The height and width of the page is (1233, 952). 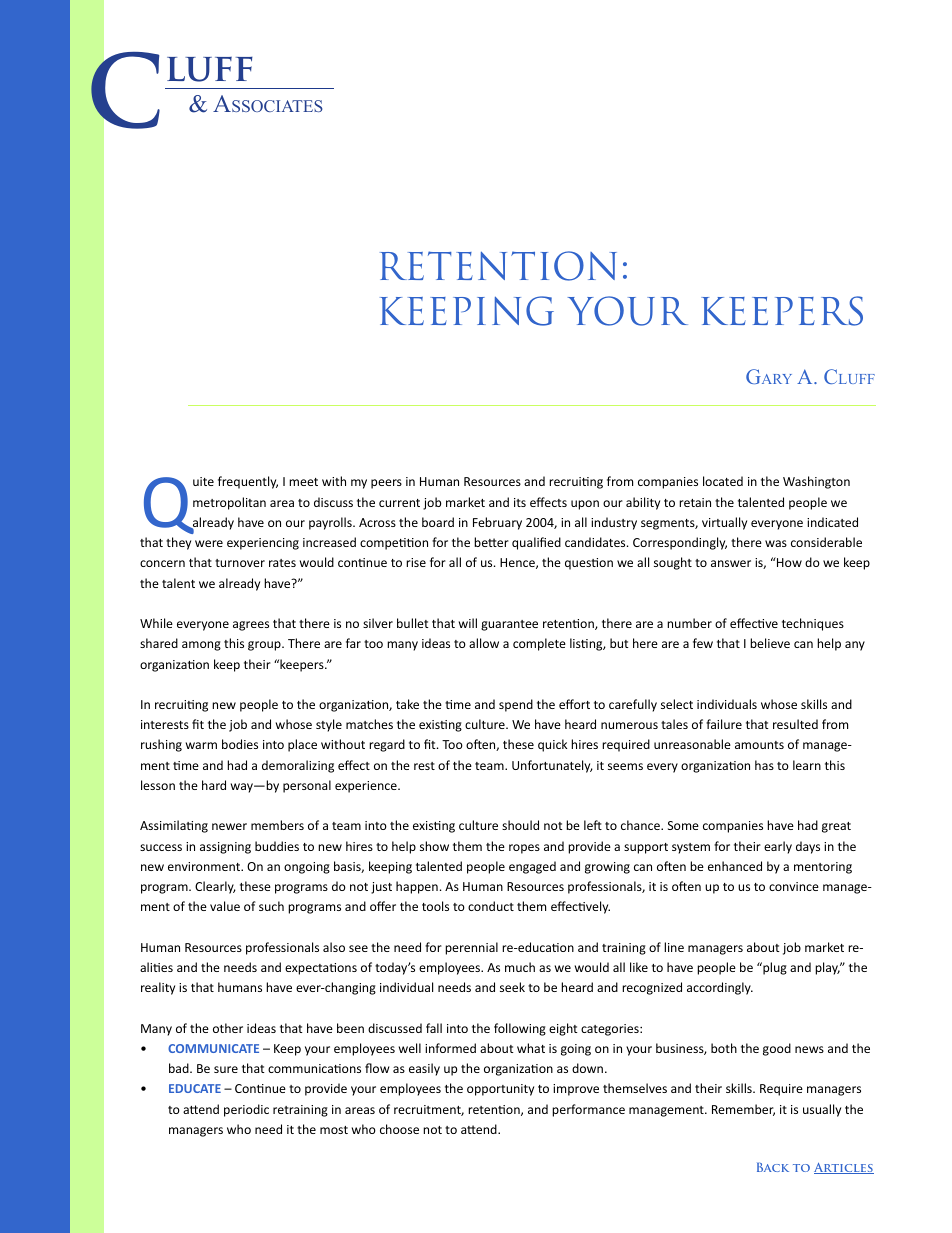 What do you see at coordinates (520, 502) in the page?
I see `its` at bounding box center [520, 502].
